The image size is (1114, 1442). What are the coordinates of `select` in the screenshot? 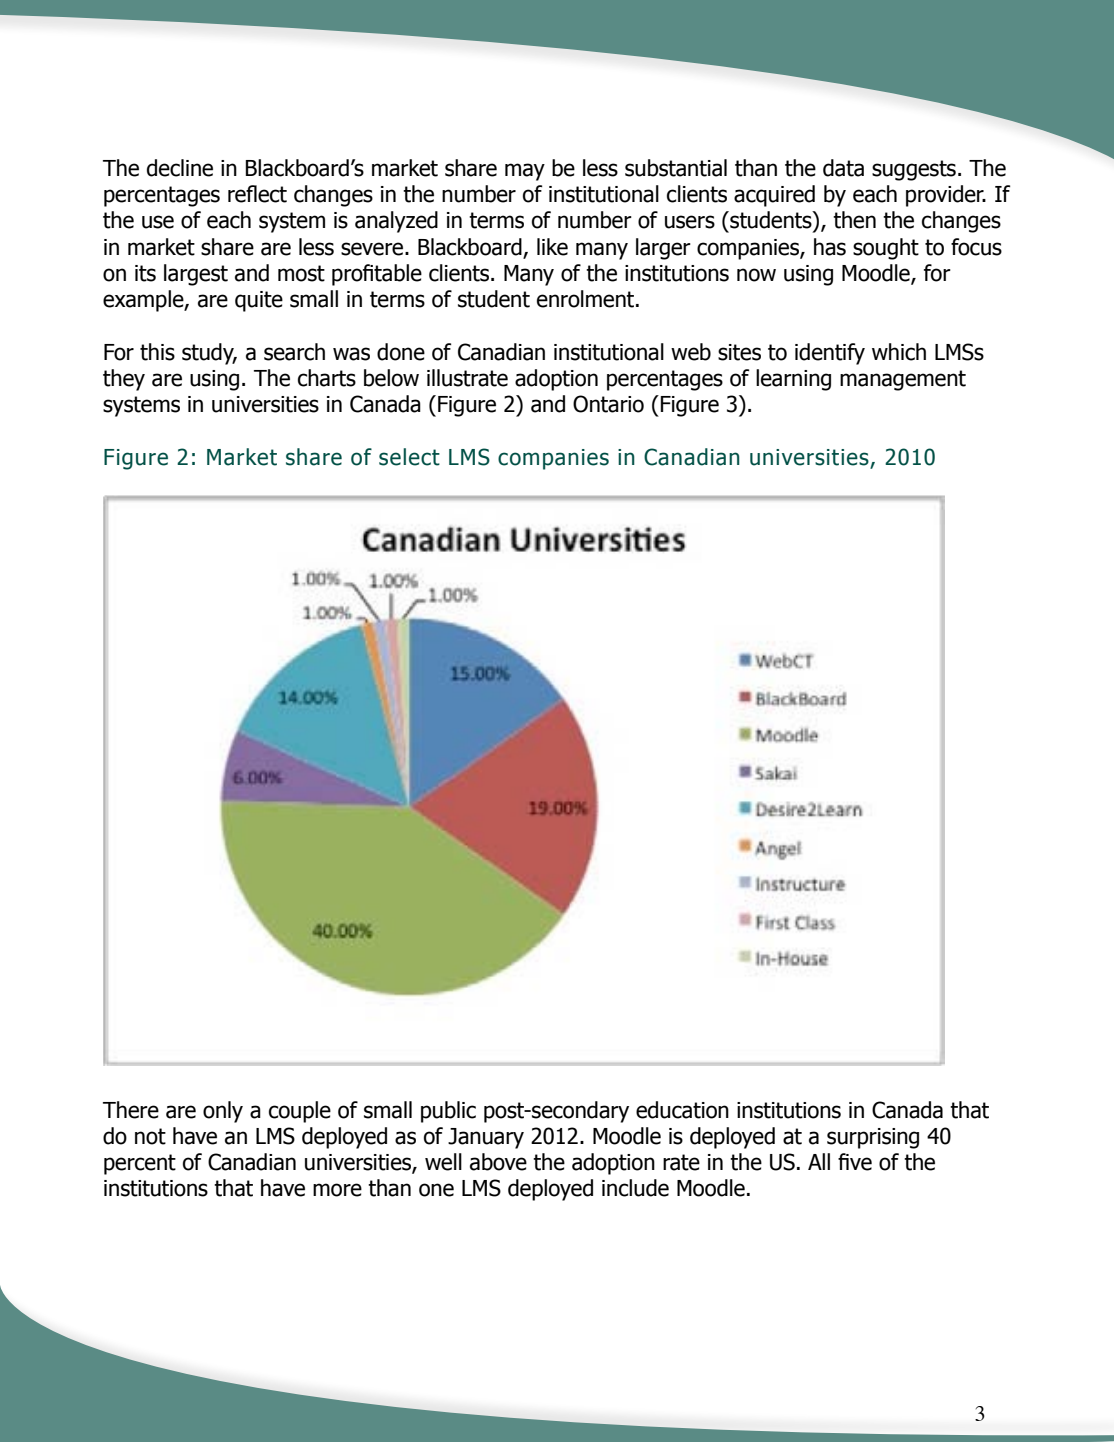 It's located at (409, 457).
